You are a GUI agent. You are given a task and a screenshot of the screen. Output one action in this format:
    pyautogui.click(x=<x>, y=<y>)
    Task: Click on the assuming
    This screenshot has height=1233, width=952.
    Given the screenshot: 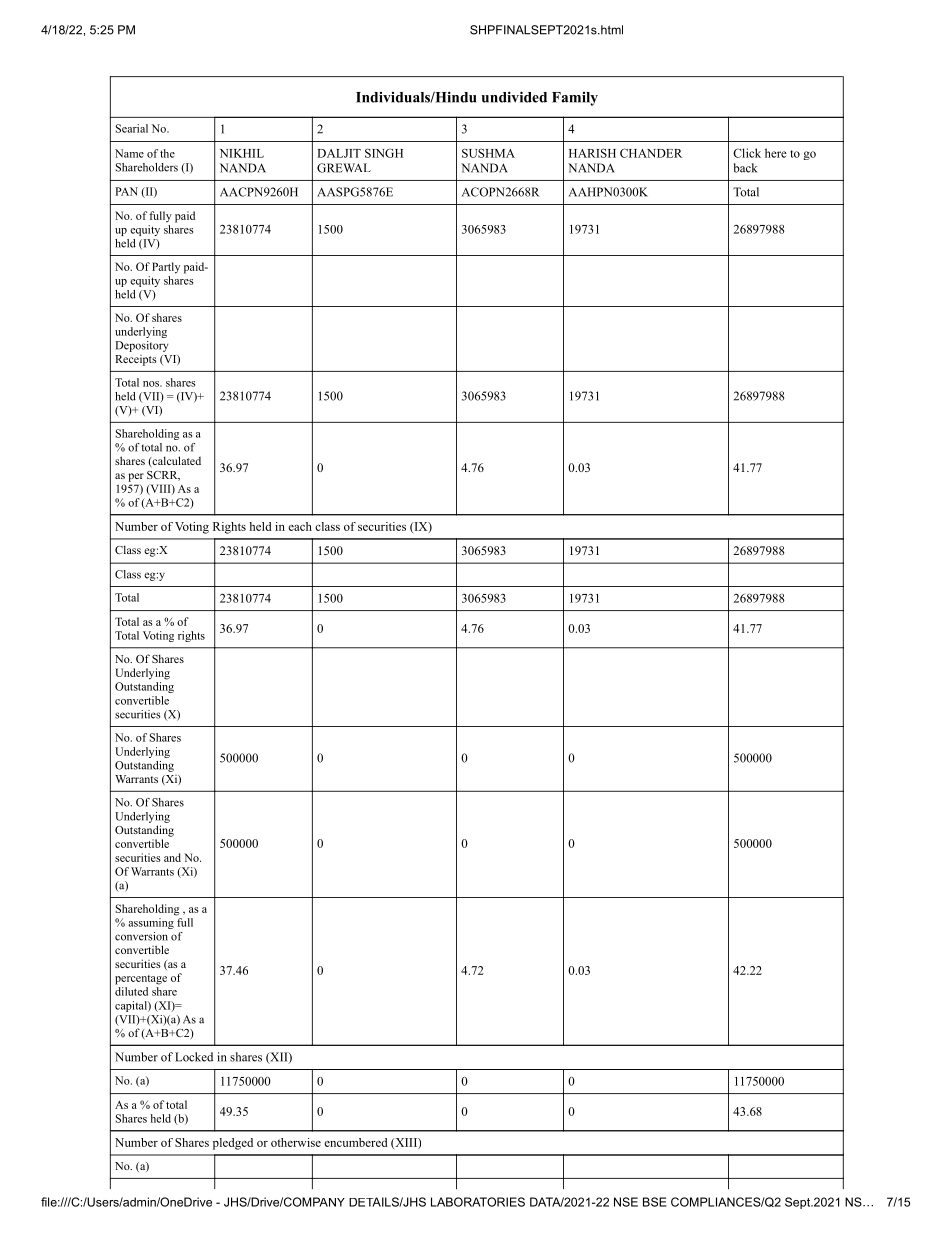 What is the action you would take?
    pyautogui.click(x=152, y=922)
